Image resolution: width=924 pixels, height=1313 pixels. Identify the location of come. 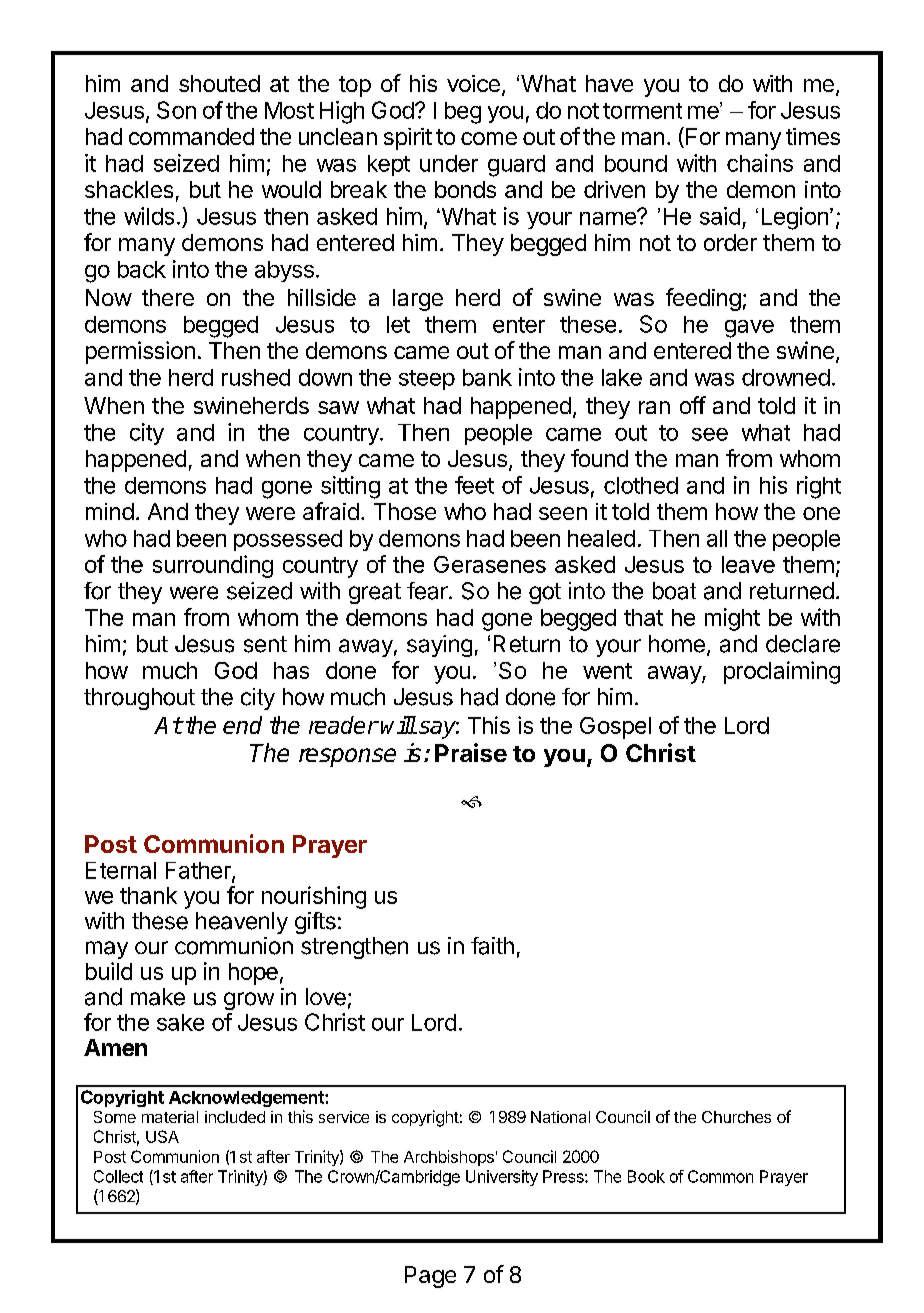
(489, 138).
